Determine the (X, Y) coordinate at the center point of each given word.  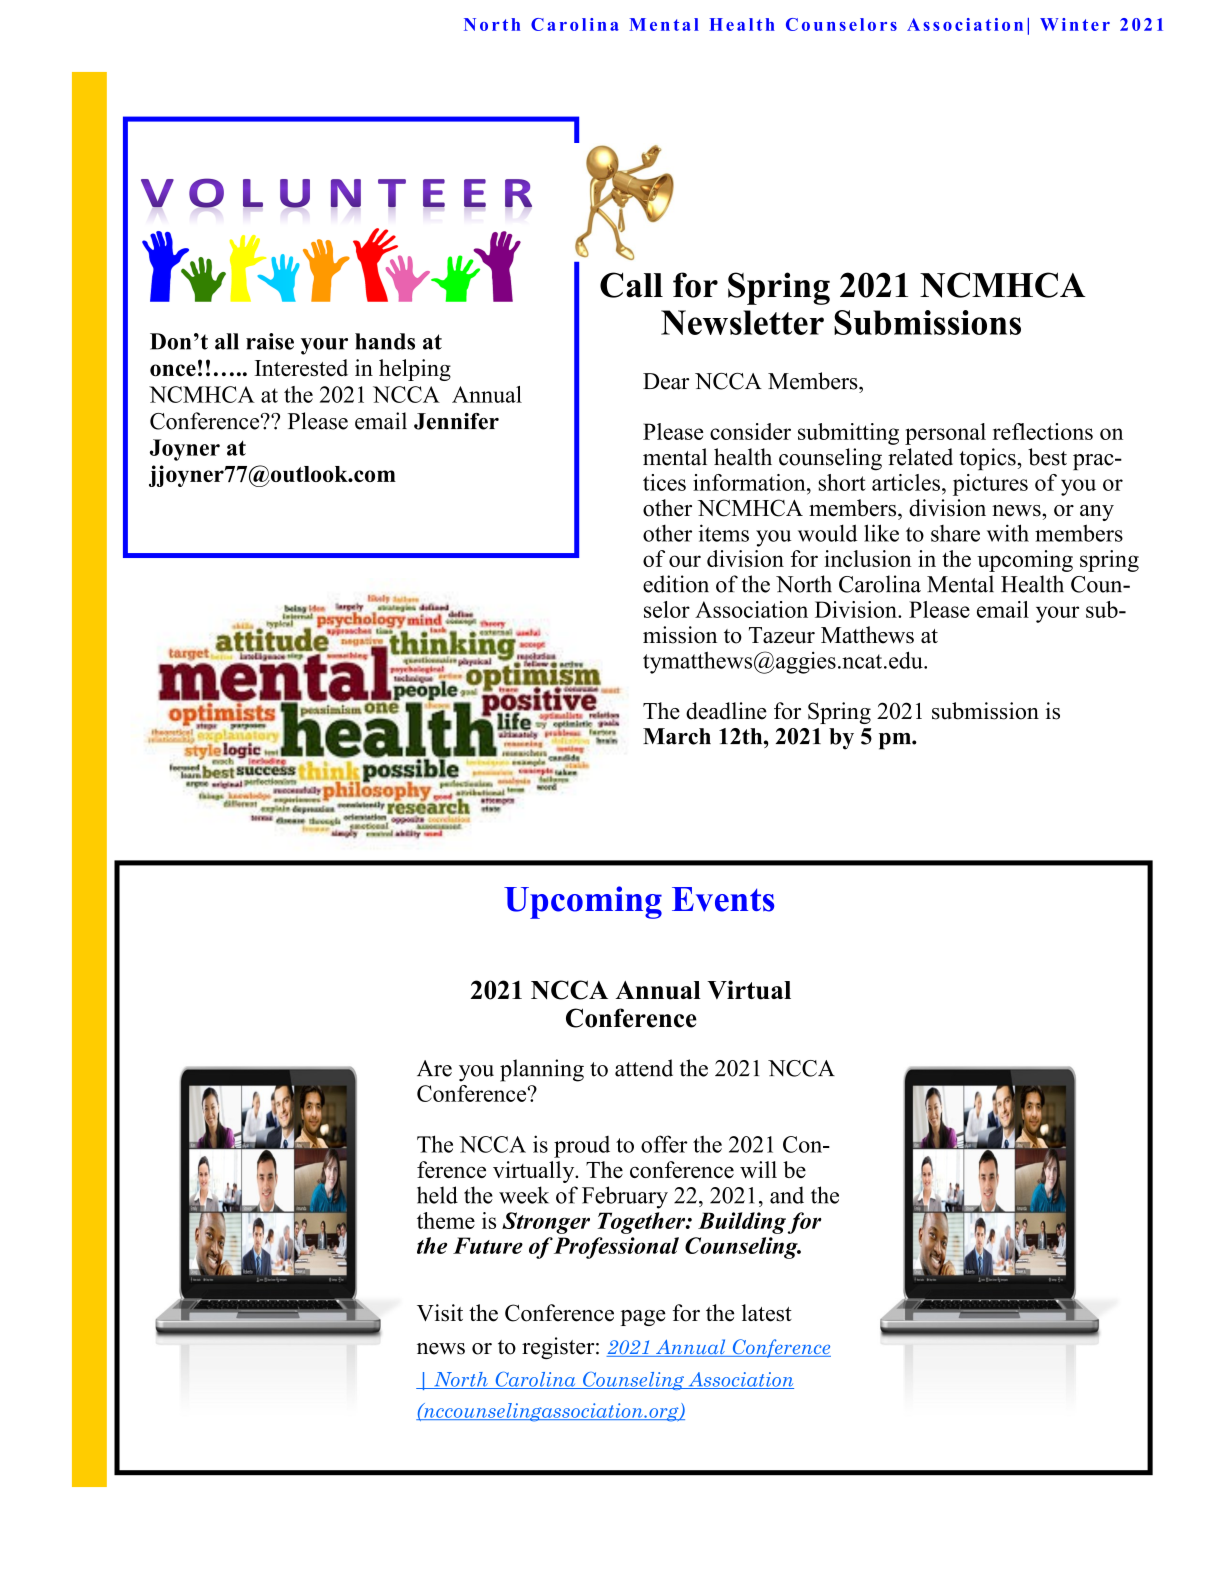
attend (644, 1068)
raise (270, 341)
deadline (726, 711)
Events (723, 899)
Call (631, 285)
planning (542, 1070)
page (643, 1318)
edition (676, 584)
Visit (440, 1313)
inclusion (868, 558)
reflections (1043, 431)
